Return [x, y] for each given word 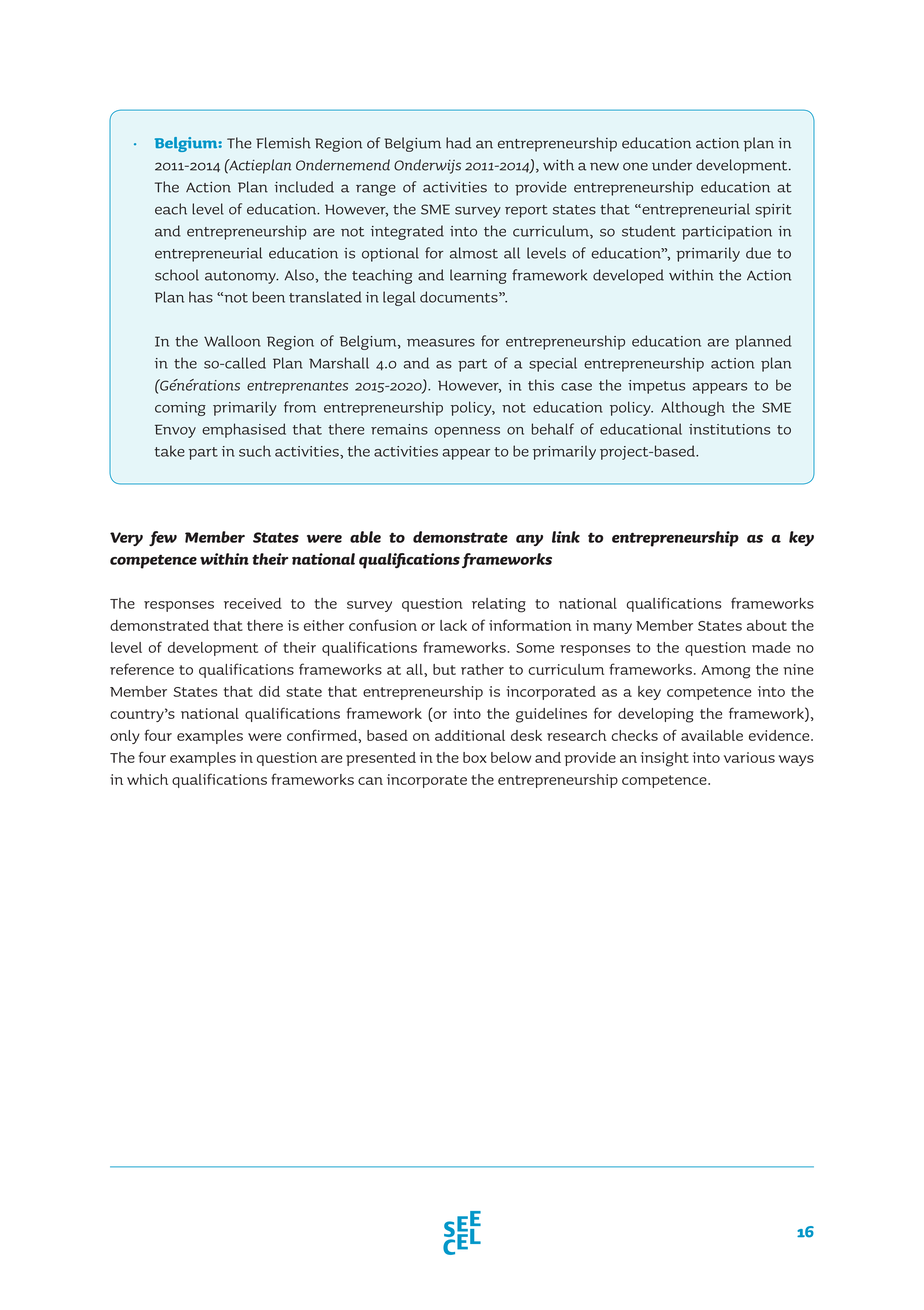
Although [693, 408]
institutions [729, 429]
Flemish [283, 143]
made [771, 647]
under [672, 165]
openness [467, 432]
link [566, 537]
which [147, 779]
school [177, 275]
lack [453, 625]
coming [180, 409]
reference [142, 669]
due [758, 253]
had [458, 143]
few [163, 538]
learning [478, 276]
